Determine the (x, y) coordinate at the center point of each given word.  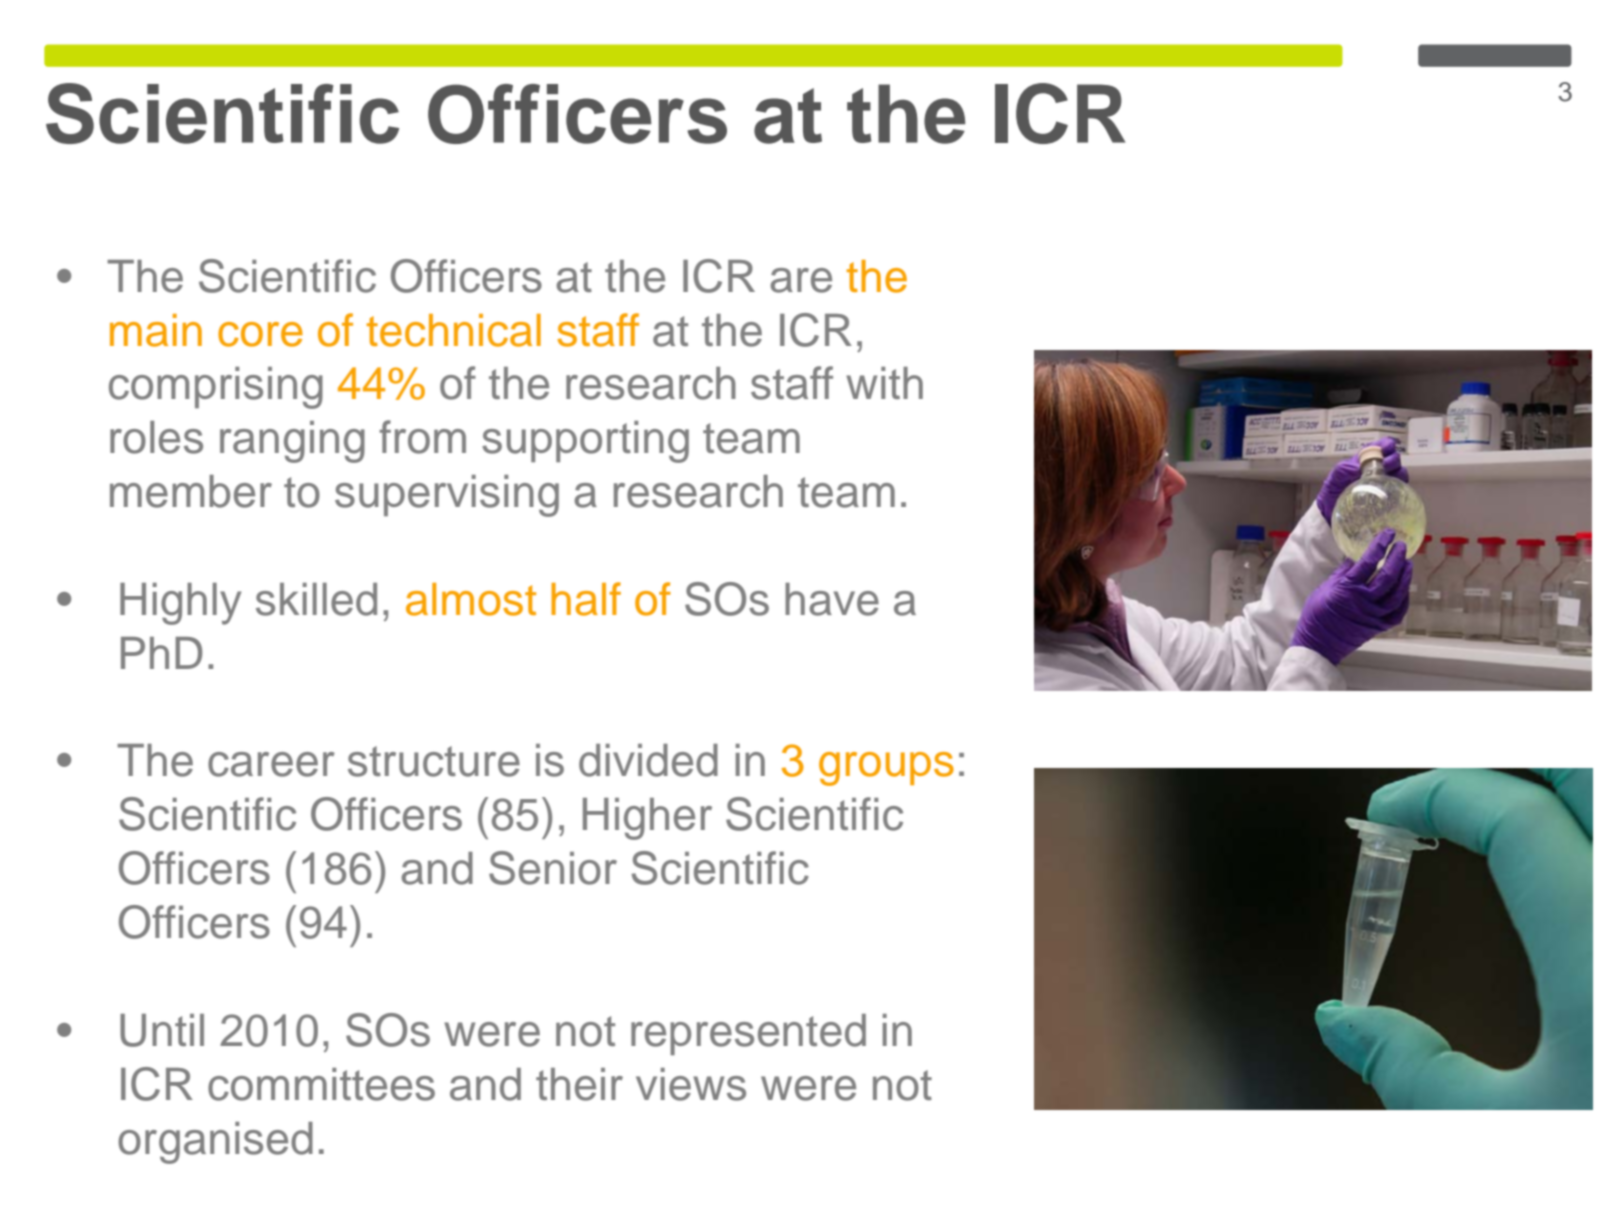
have (832, 599)
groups (886, 769)
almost (471, 599)
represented (748, 1034)
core (260, 334)
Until (162, 1030)
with (884, 383)
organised (215, 1143)
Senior (553, 868)
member (191, 491)
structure (434, 761)
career (271, 764)
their (579, 1084)
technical (453, 330)
